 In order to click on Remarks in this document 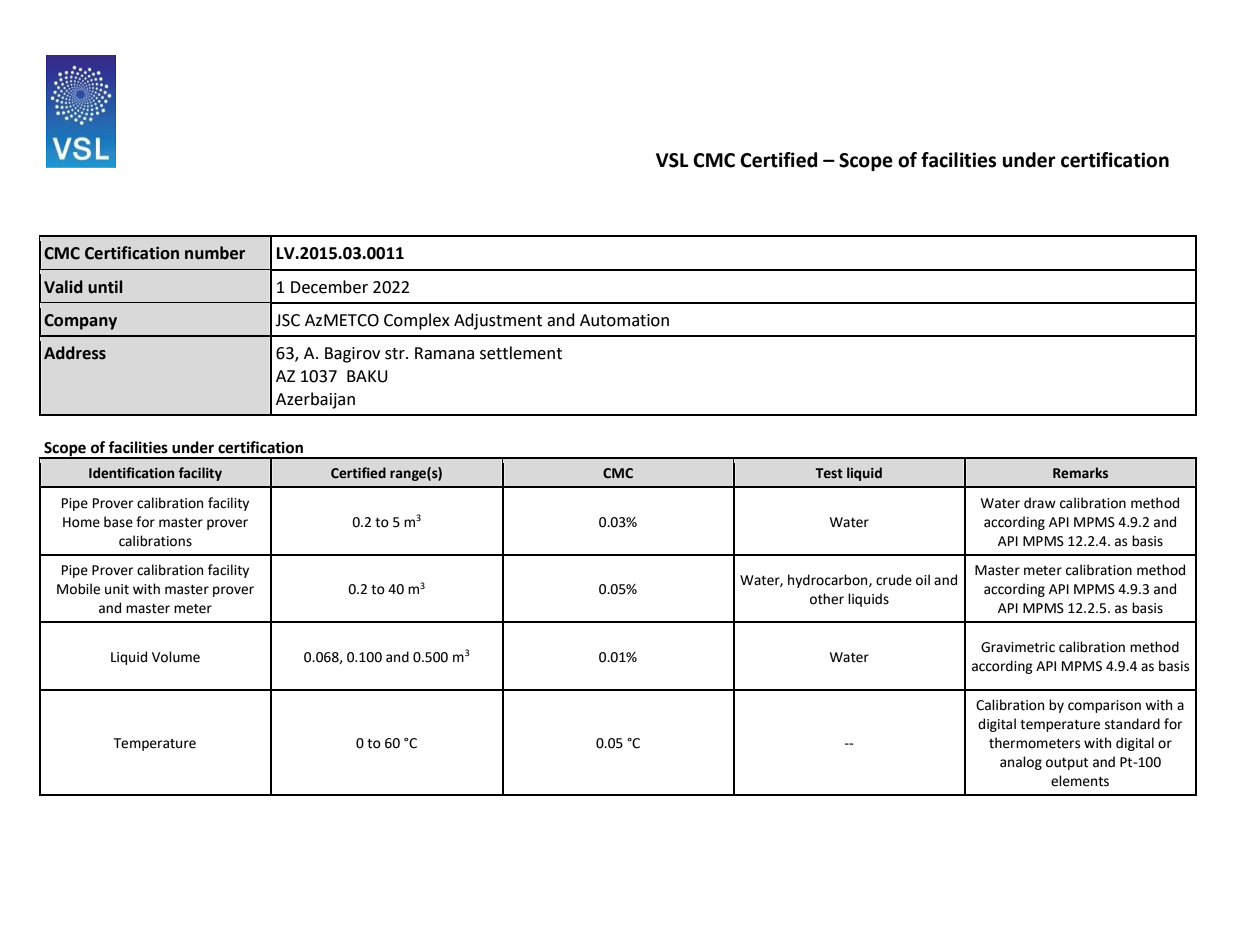, I will do `click(1080, 473)`.
